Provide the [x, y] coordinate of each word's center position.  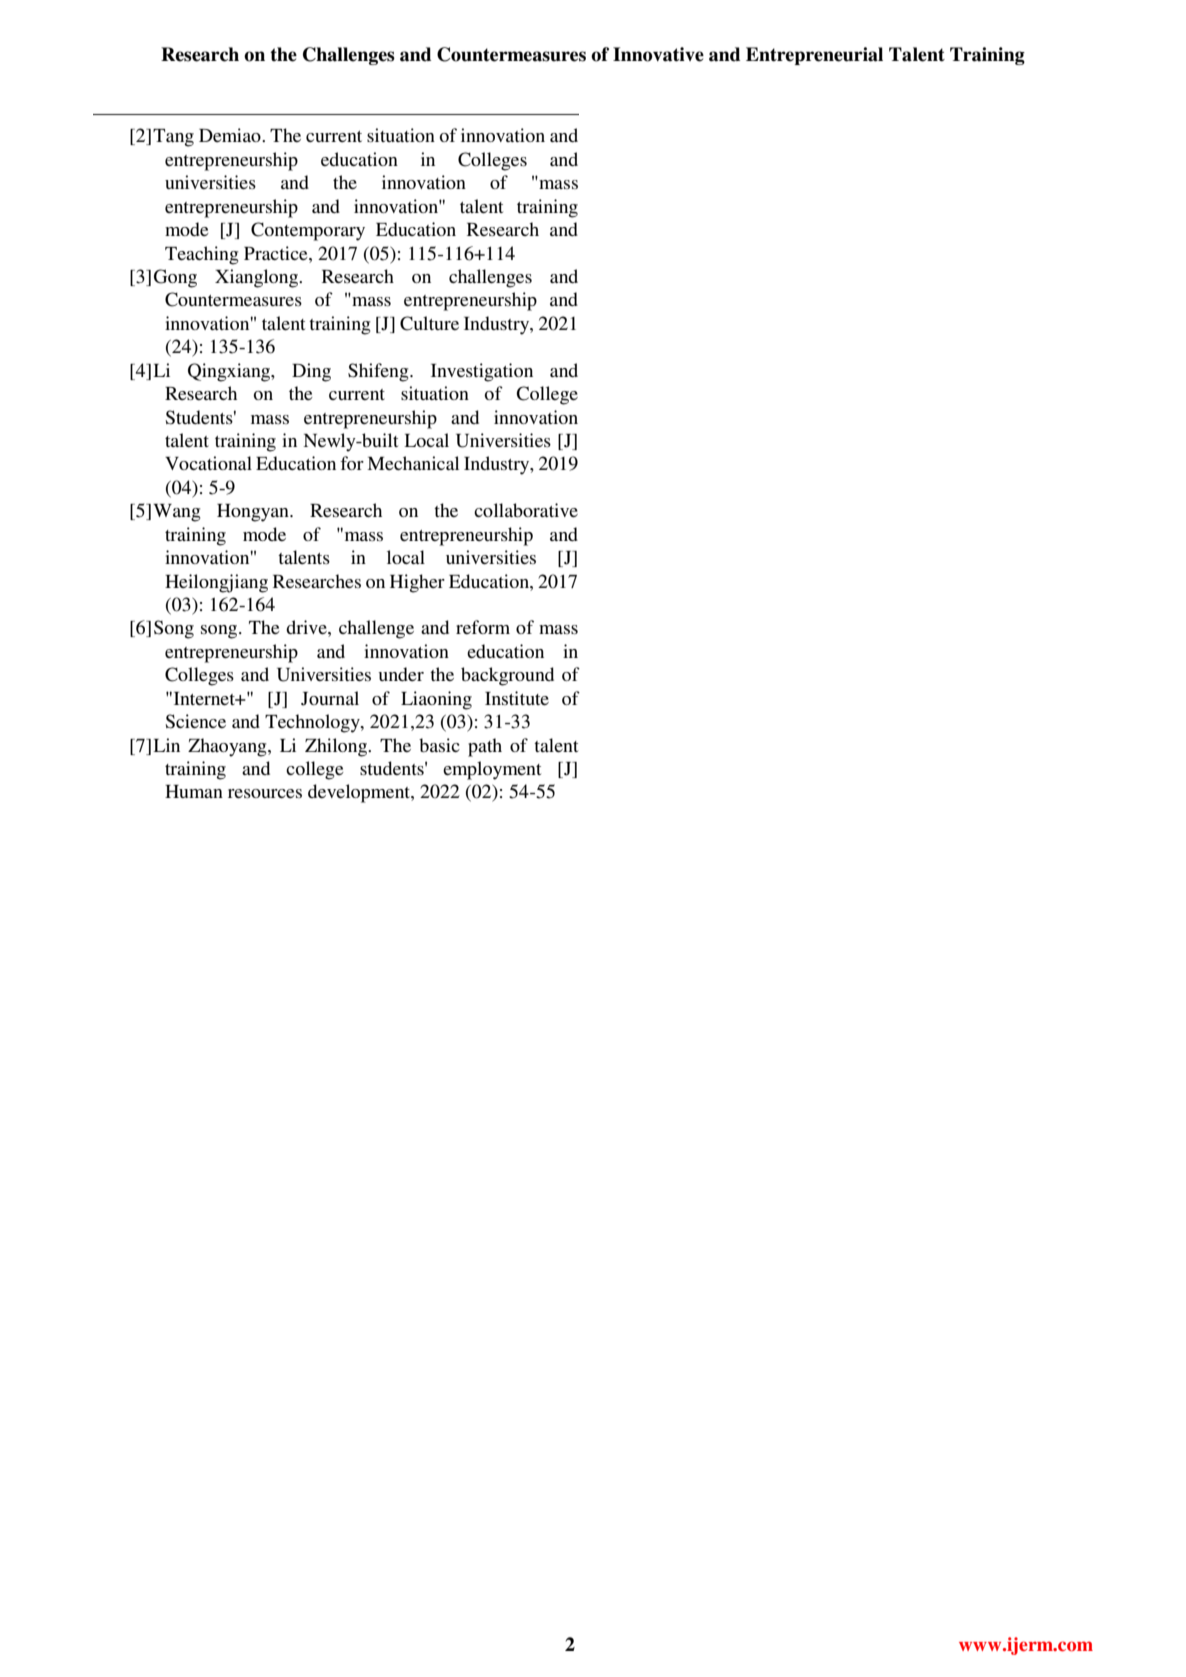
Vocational [208, 463]
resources [265, 793]
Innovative [658, 54]
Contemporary [308, 231]
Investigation [482, 372]
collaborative [526, 510]
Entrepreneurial [814, 56]
